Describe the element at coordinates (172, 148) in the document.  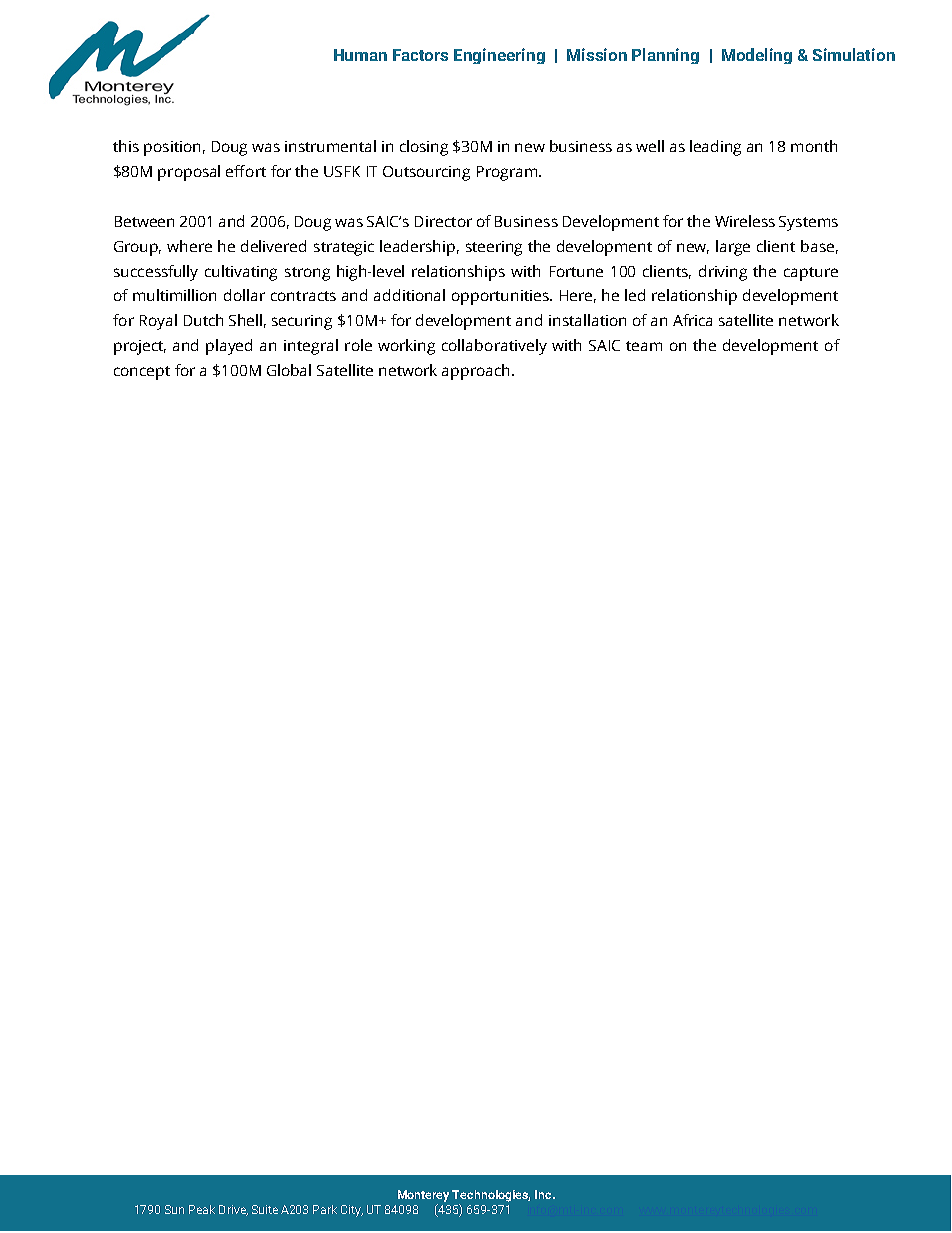
I see `position` at that location.
